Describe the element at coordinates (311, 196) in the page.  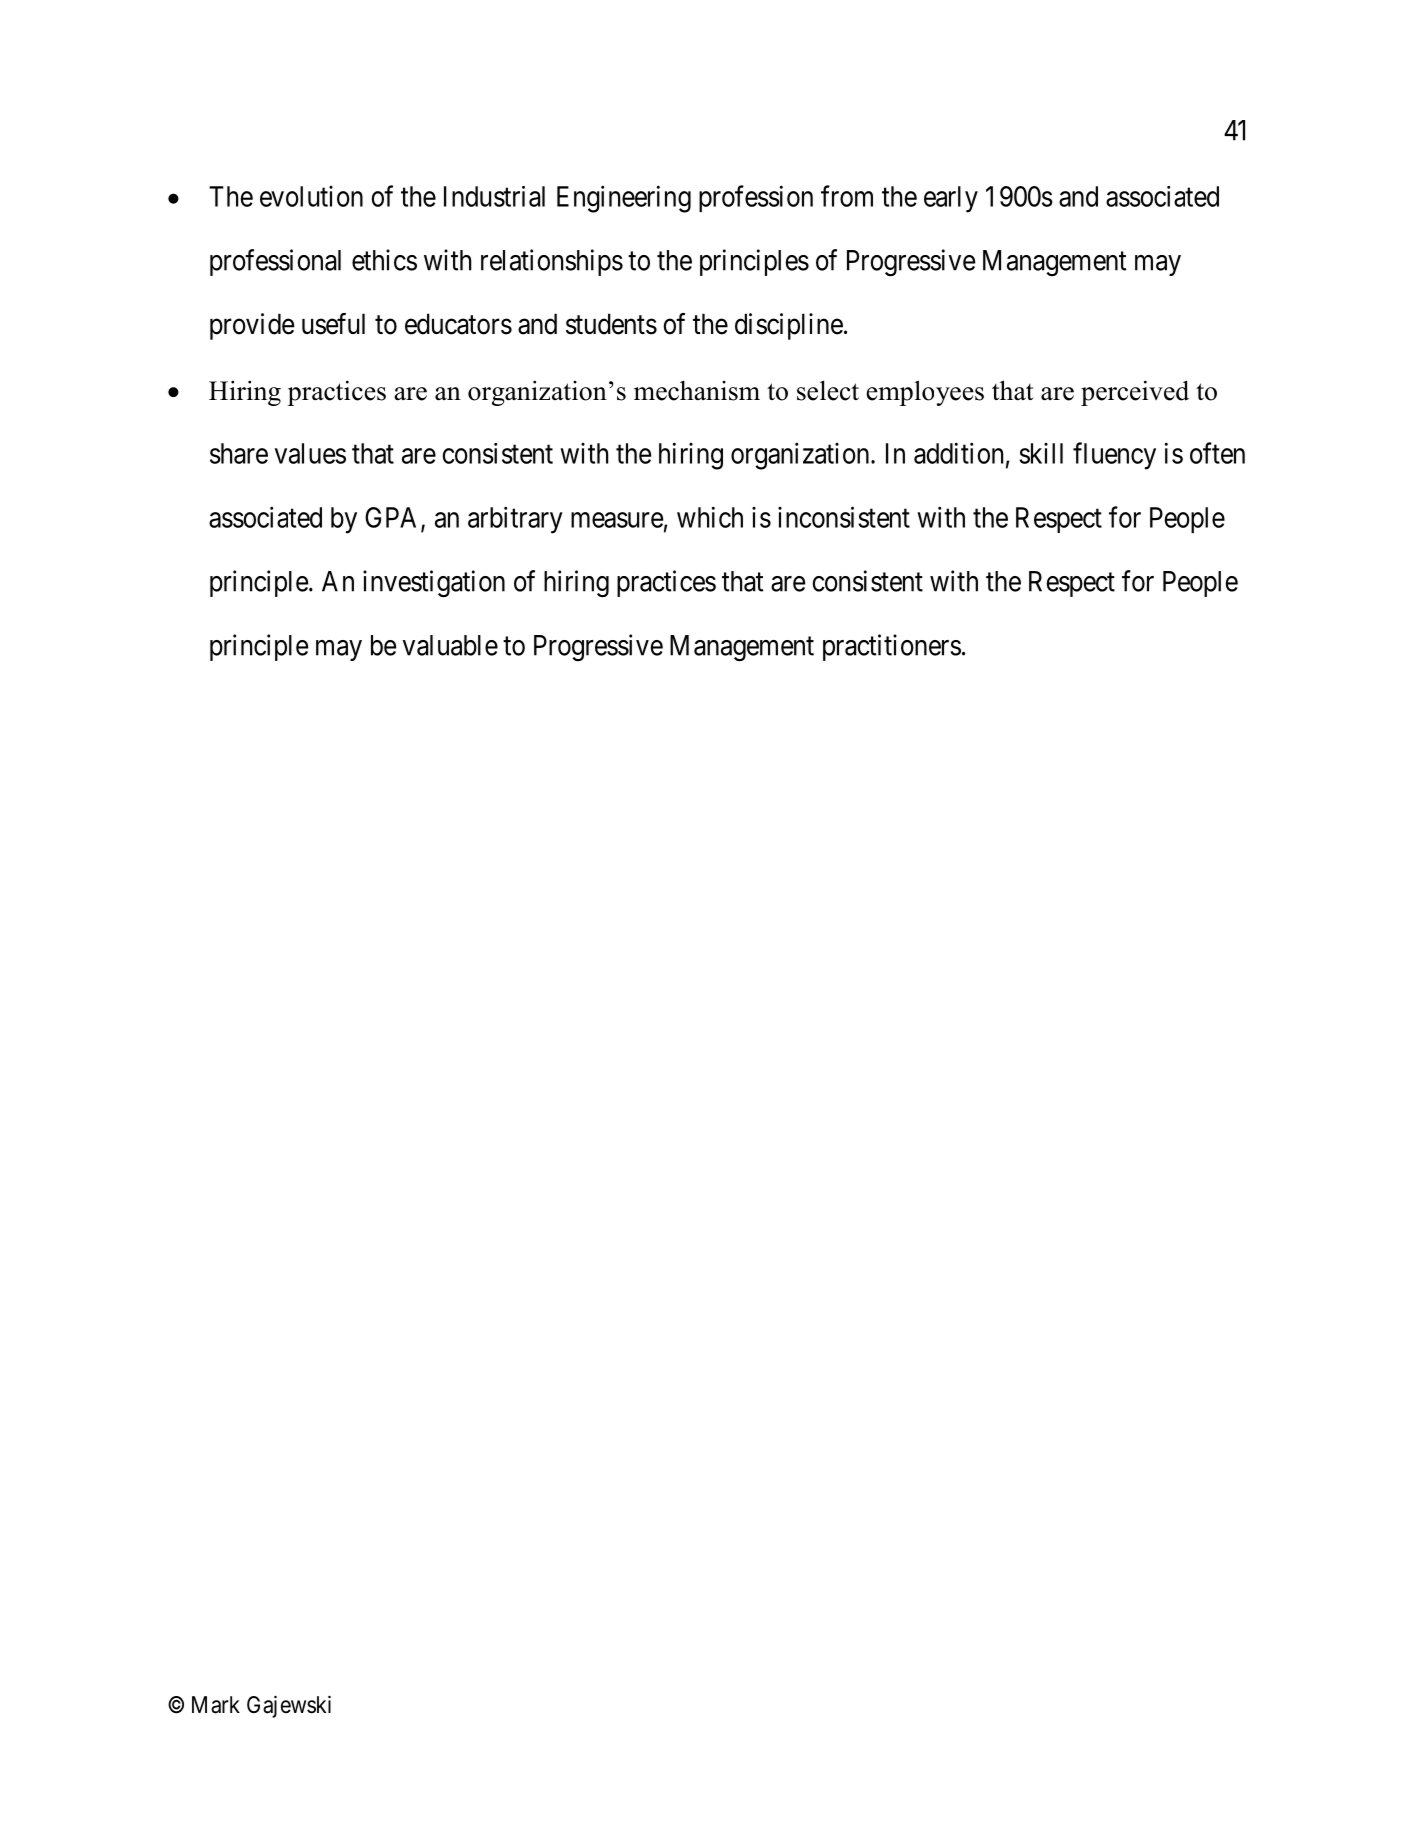
I see `evolution` at that location.
